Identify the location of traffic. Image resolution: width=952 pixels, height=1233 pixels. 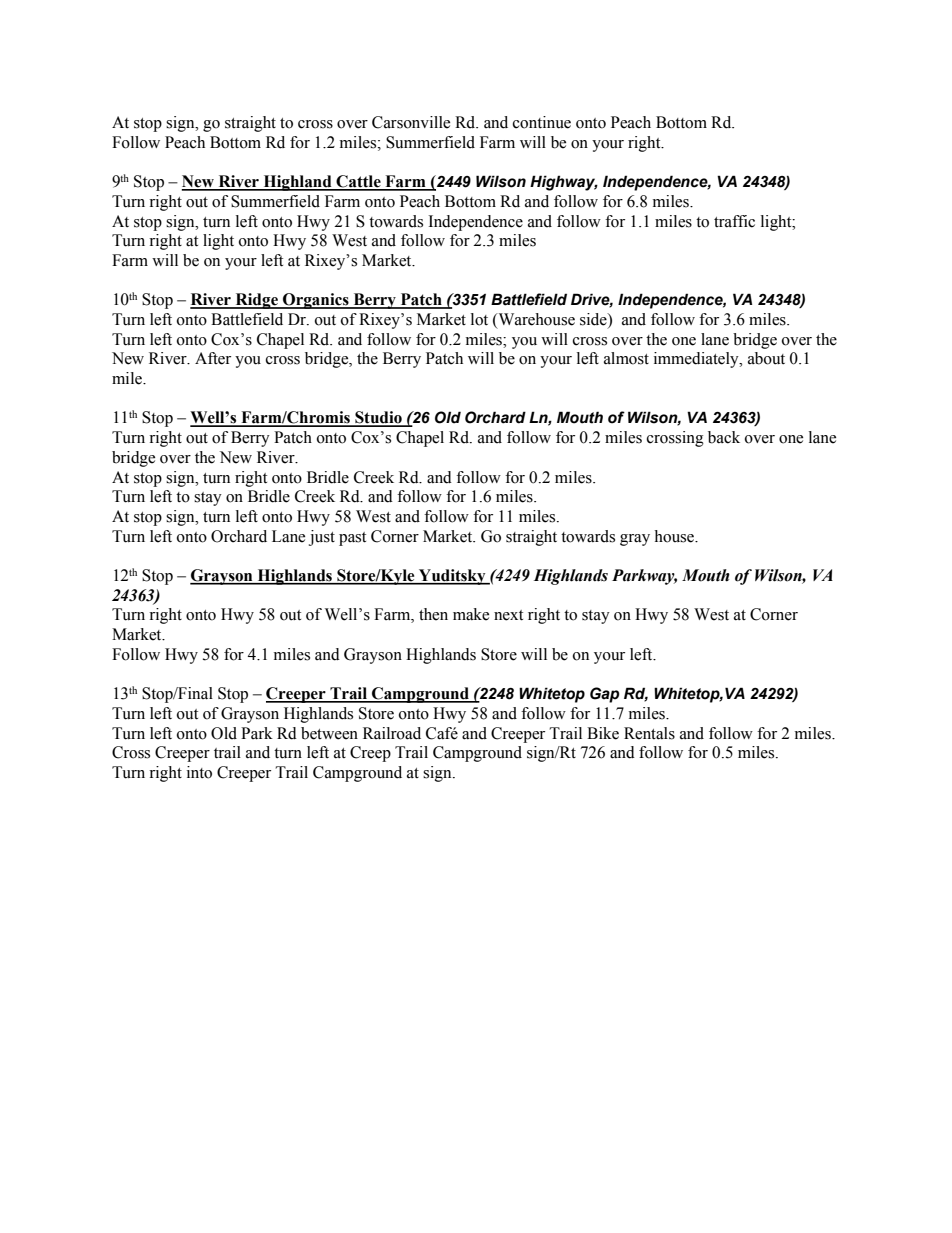
(734, 221).
